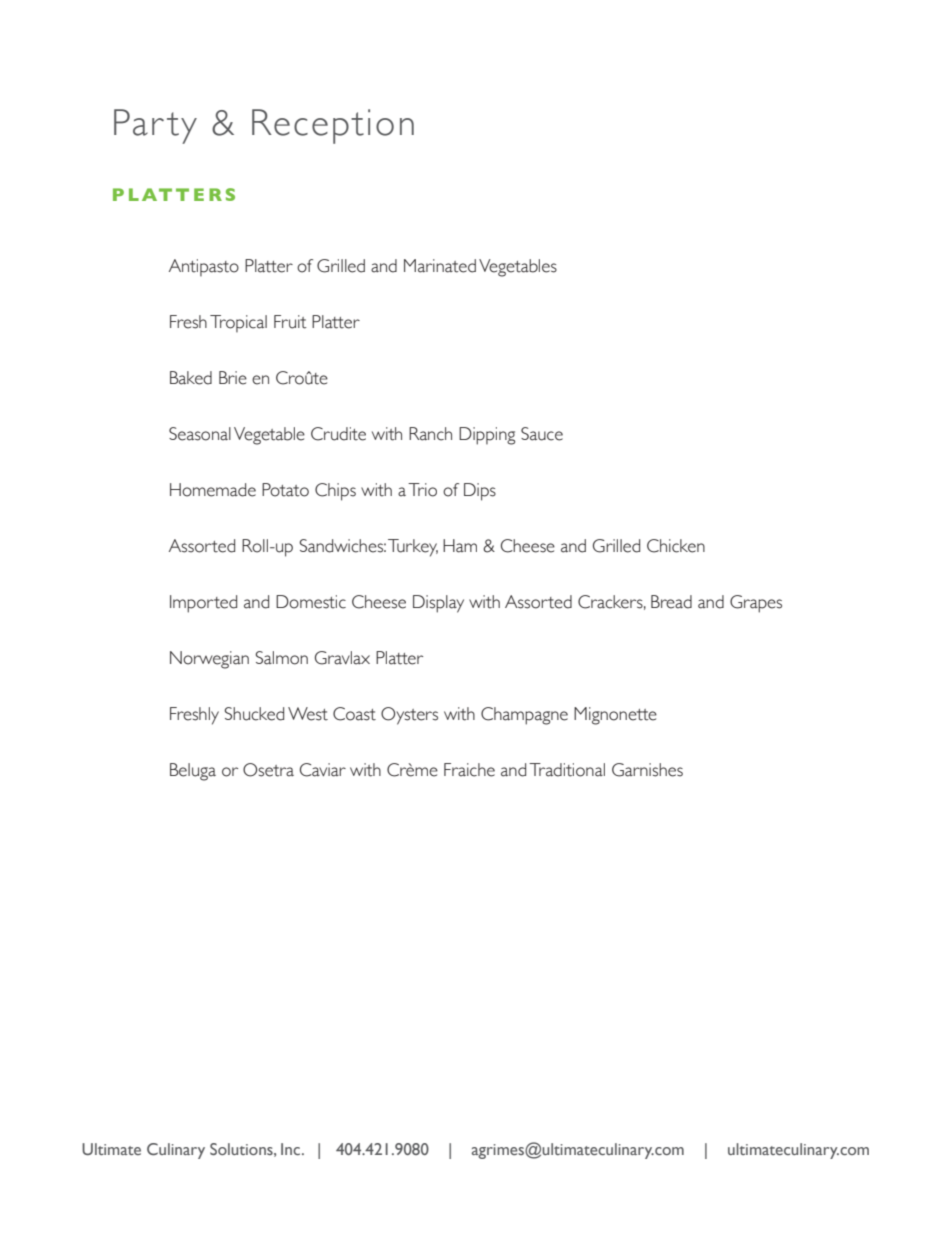 The image size is (952, 1233). Describe the element at coordinates (480, 492) in the screenshot. I see `Dips` at that location.
